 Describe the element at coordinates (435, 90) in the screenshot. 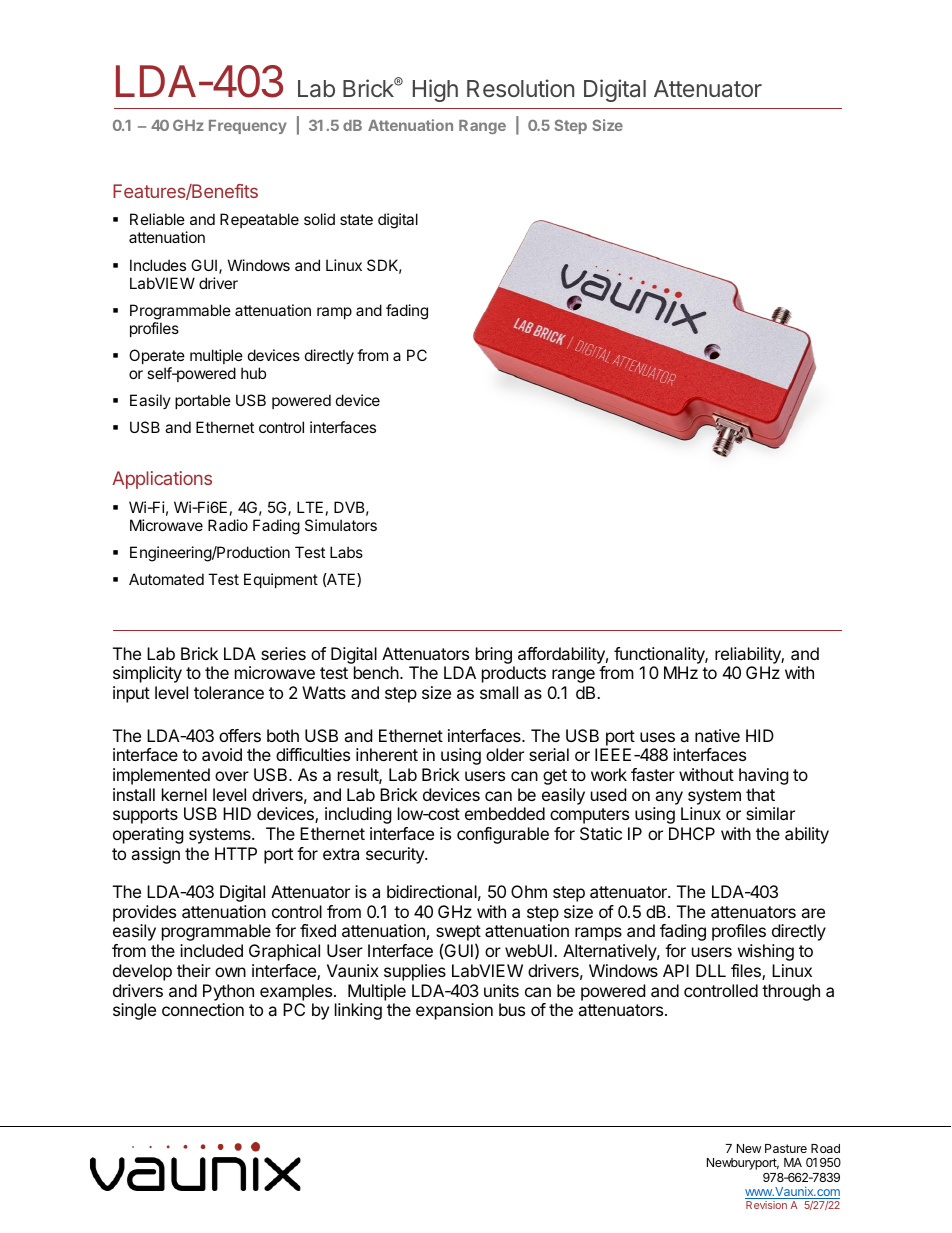

I see `High` at that location.
